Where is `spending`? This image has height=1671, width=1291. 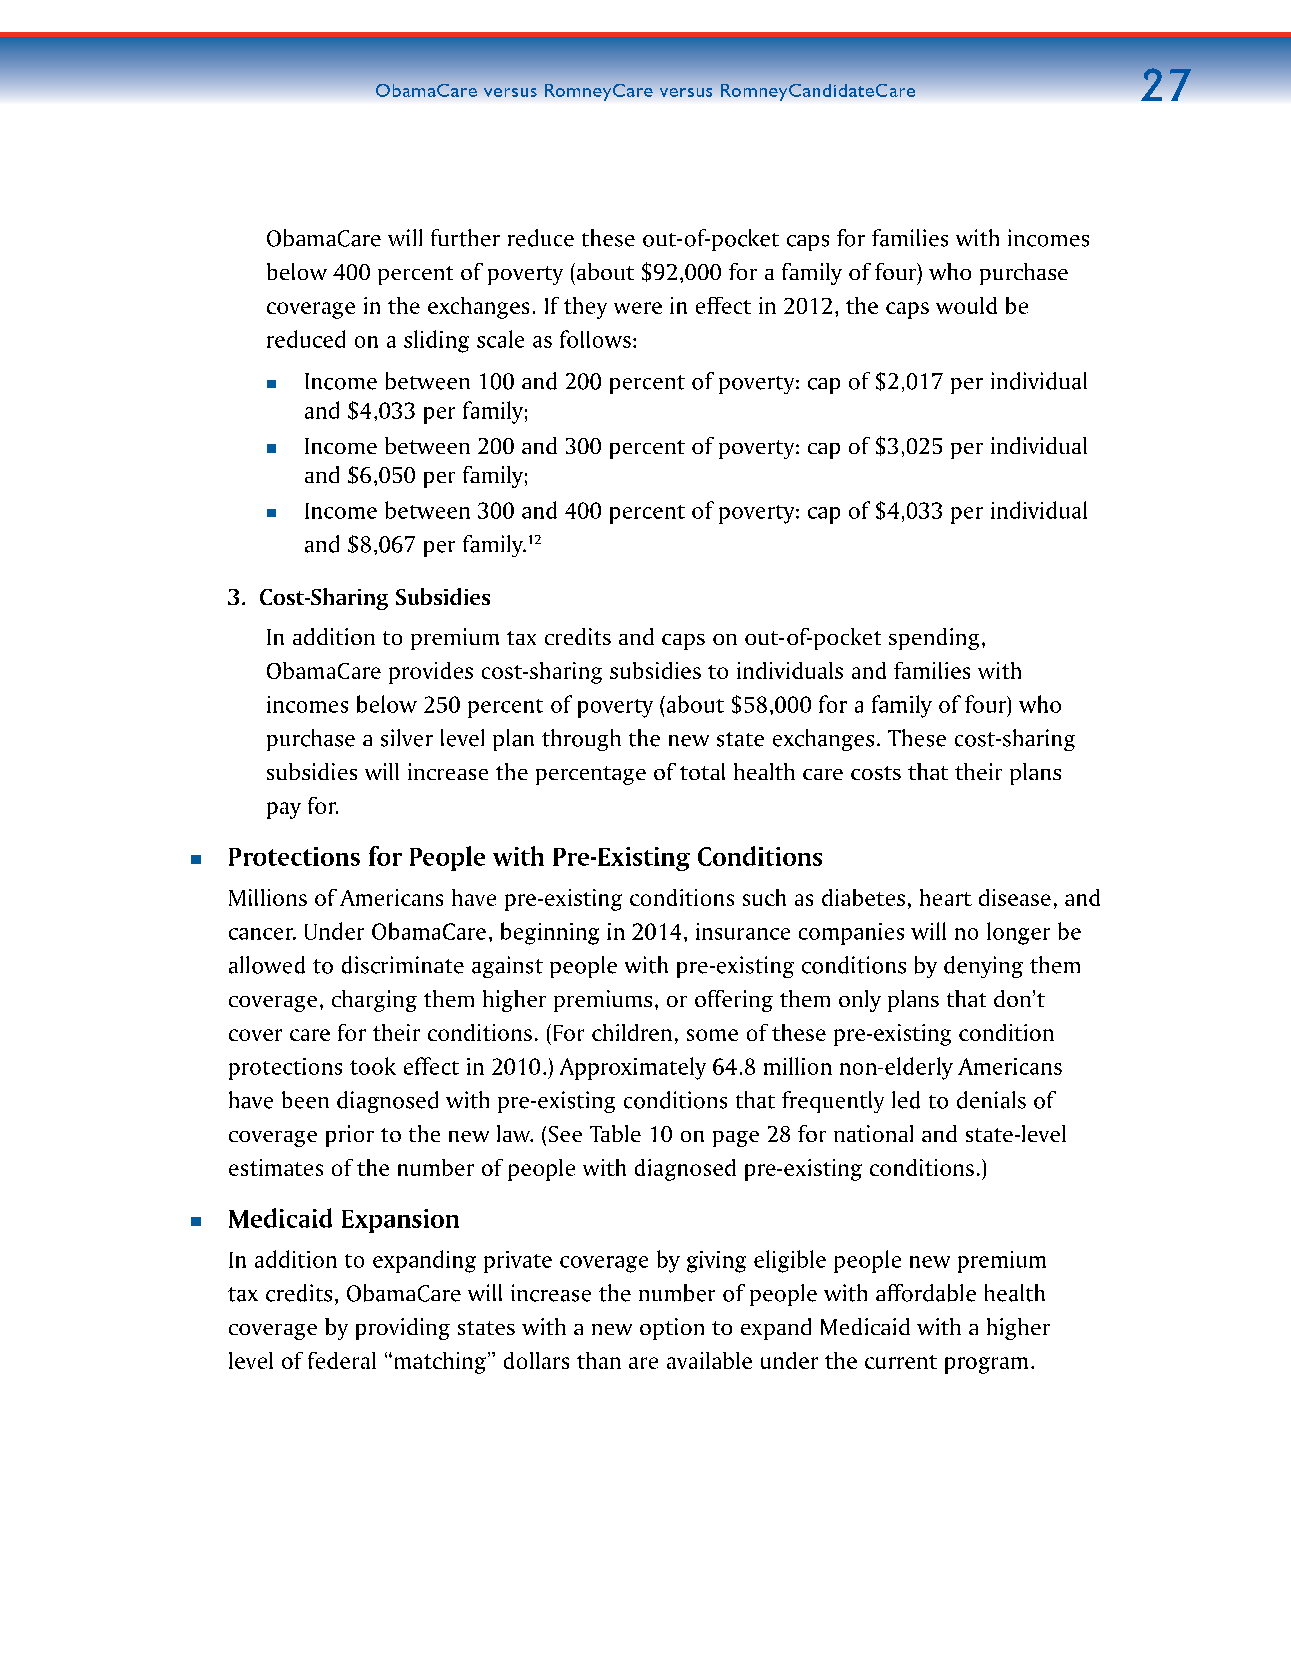
spending is located at coordinates (934, 639).
